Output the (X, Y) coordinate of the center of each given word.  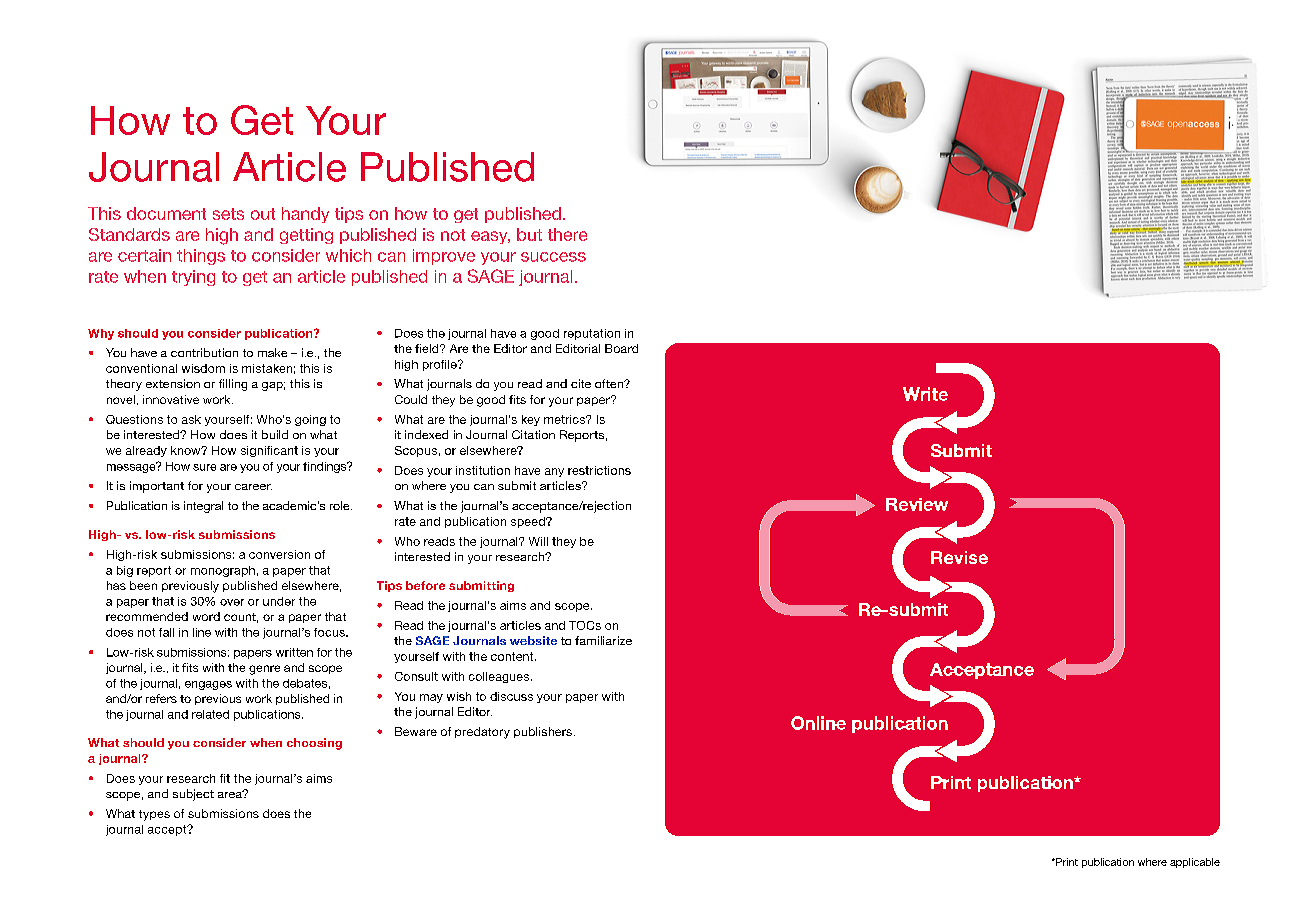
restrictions (599, 470)
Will (538, 541)
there (567, 234)
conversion (279, 554)
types (154, 815)
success (553, 257)
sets (228, 214)
